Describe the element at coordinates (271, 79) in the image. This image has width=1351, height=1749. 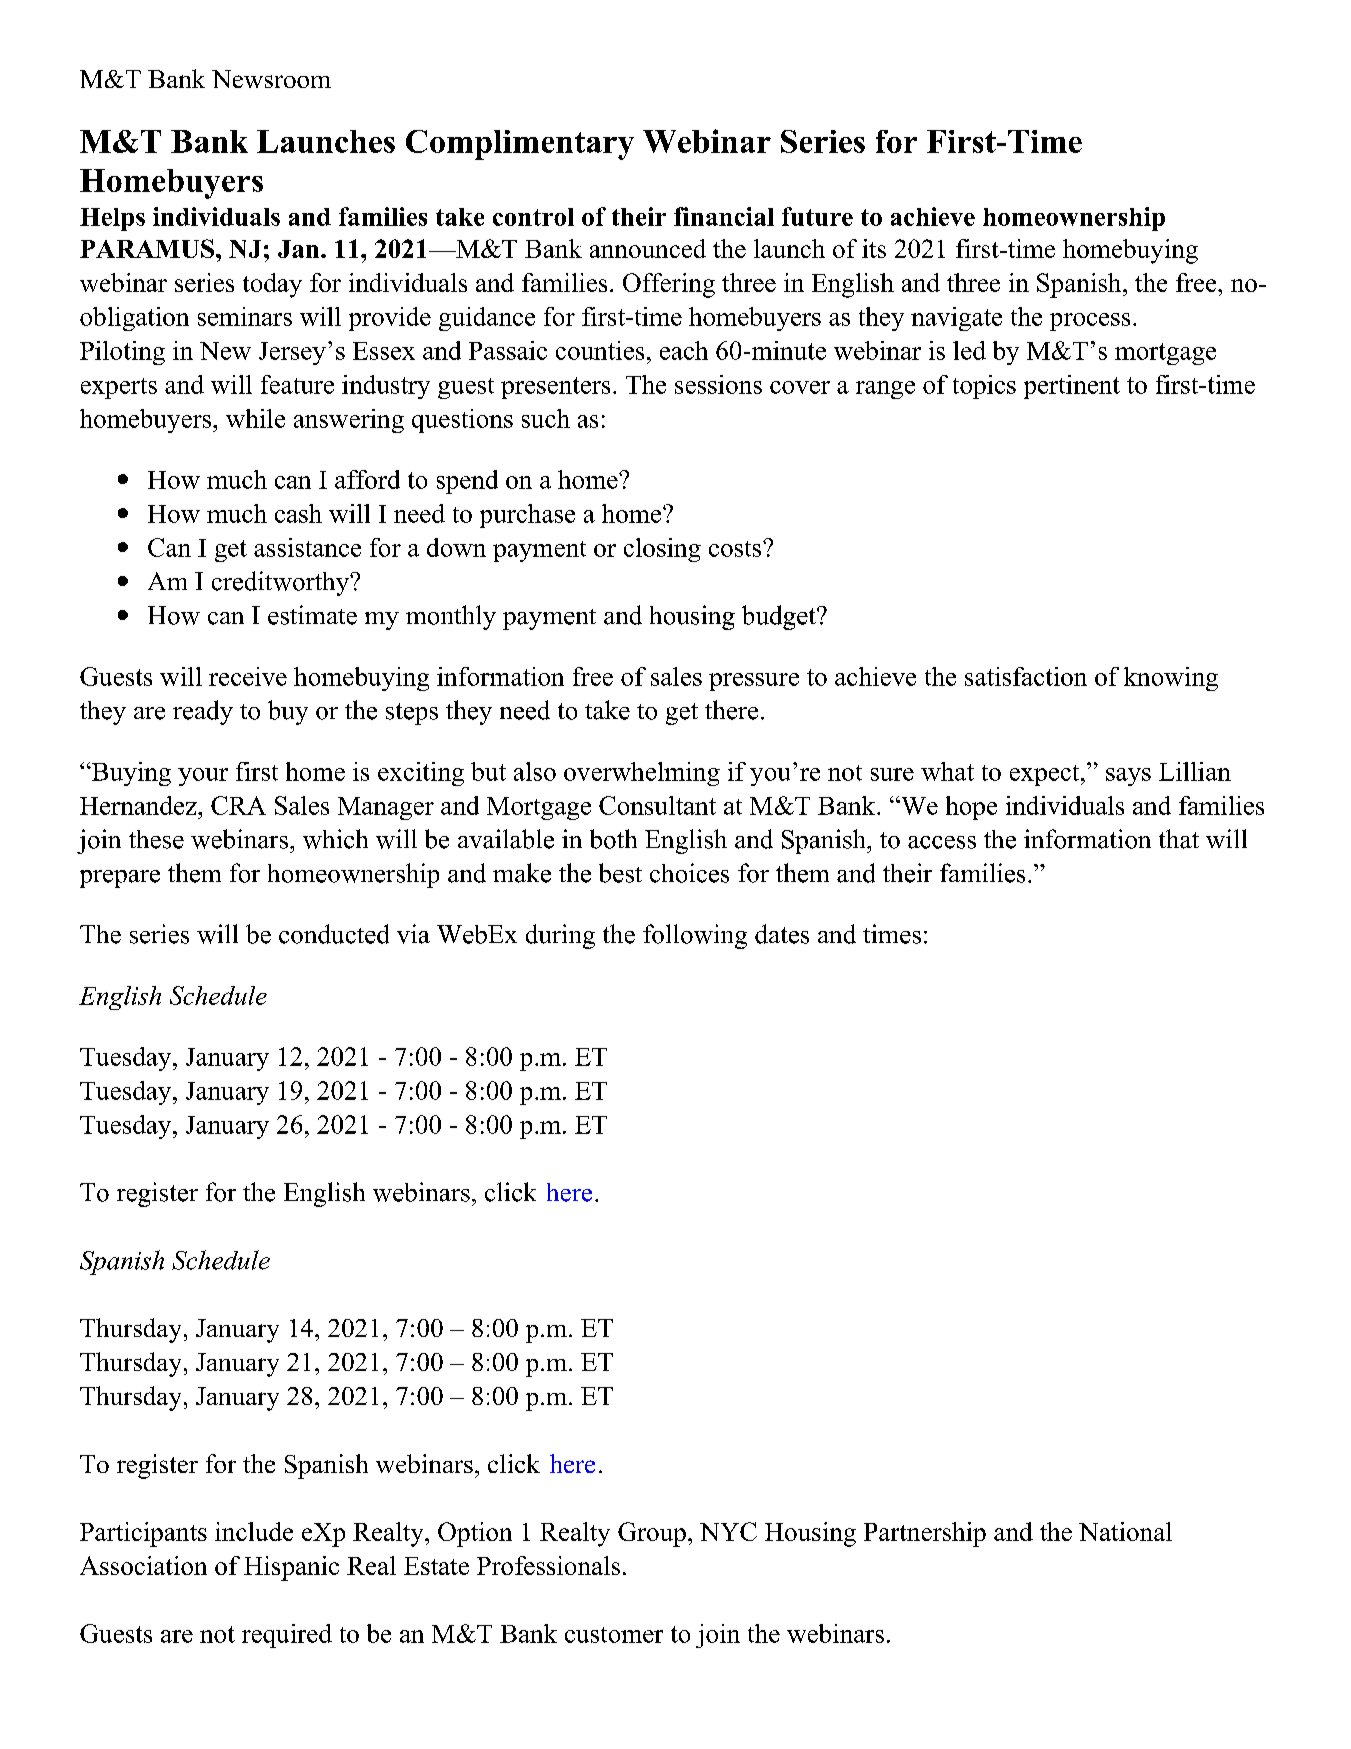
I see `Newsroom` at that location.
